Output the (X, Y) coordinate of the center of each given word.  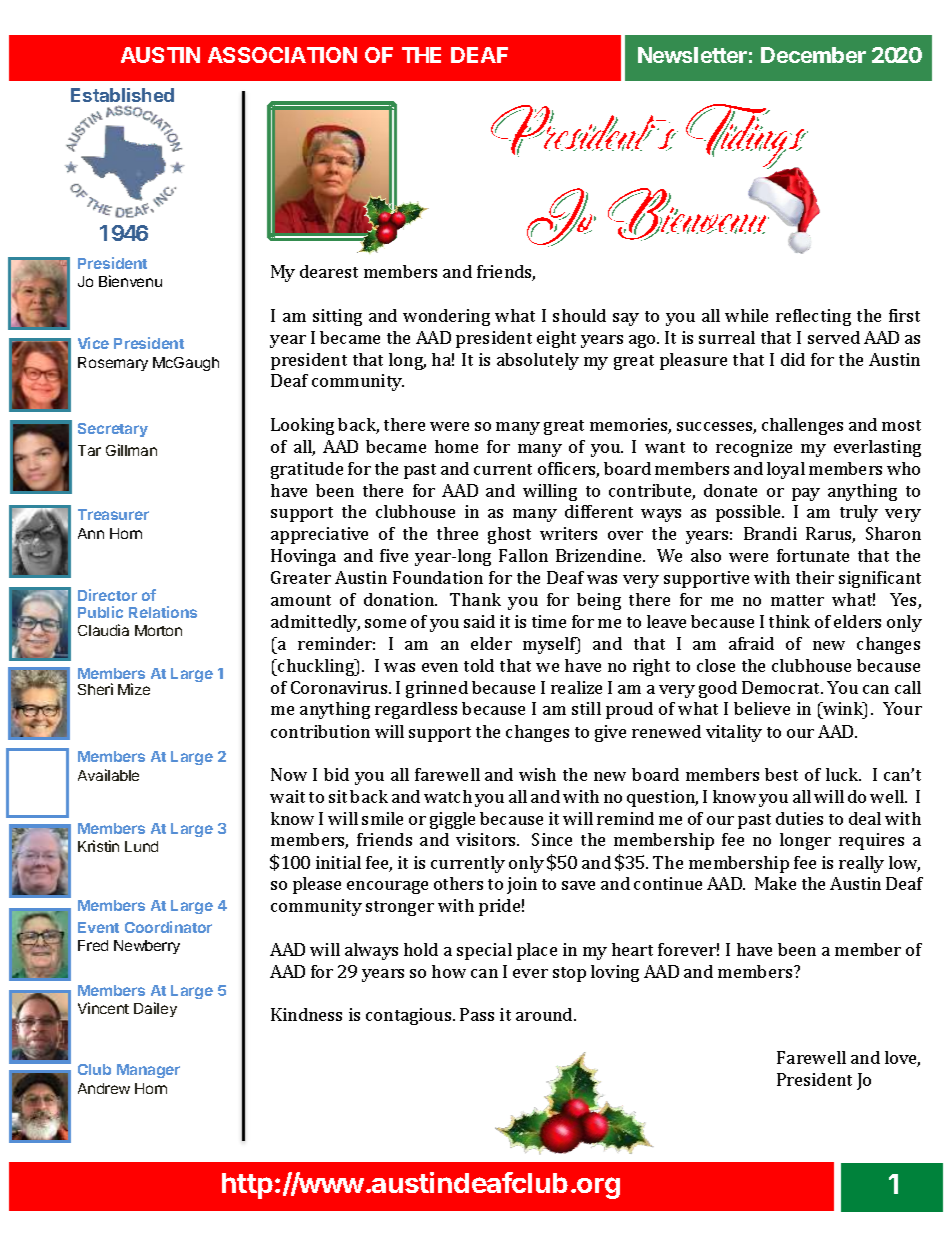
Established (122, 95)
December (813, 55)
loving (615, 973)
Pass (477, 1014)
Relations (163, 612)
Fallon (523, 555)
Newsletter (692, 55)
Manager (148, 1071)
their (815, 577)
